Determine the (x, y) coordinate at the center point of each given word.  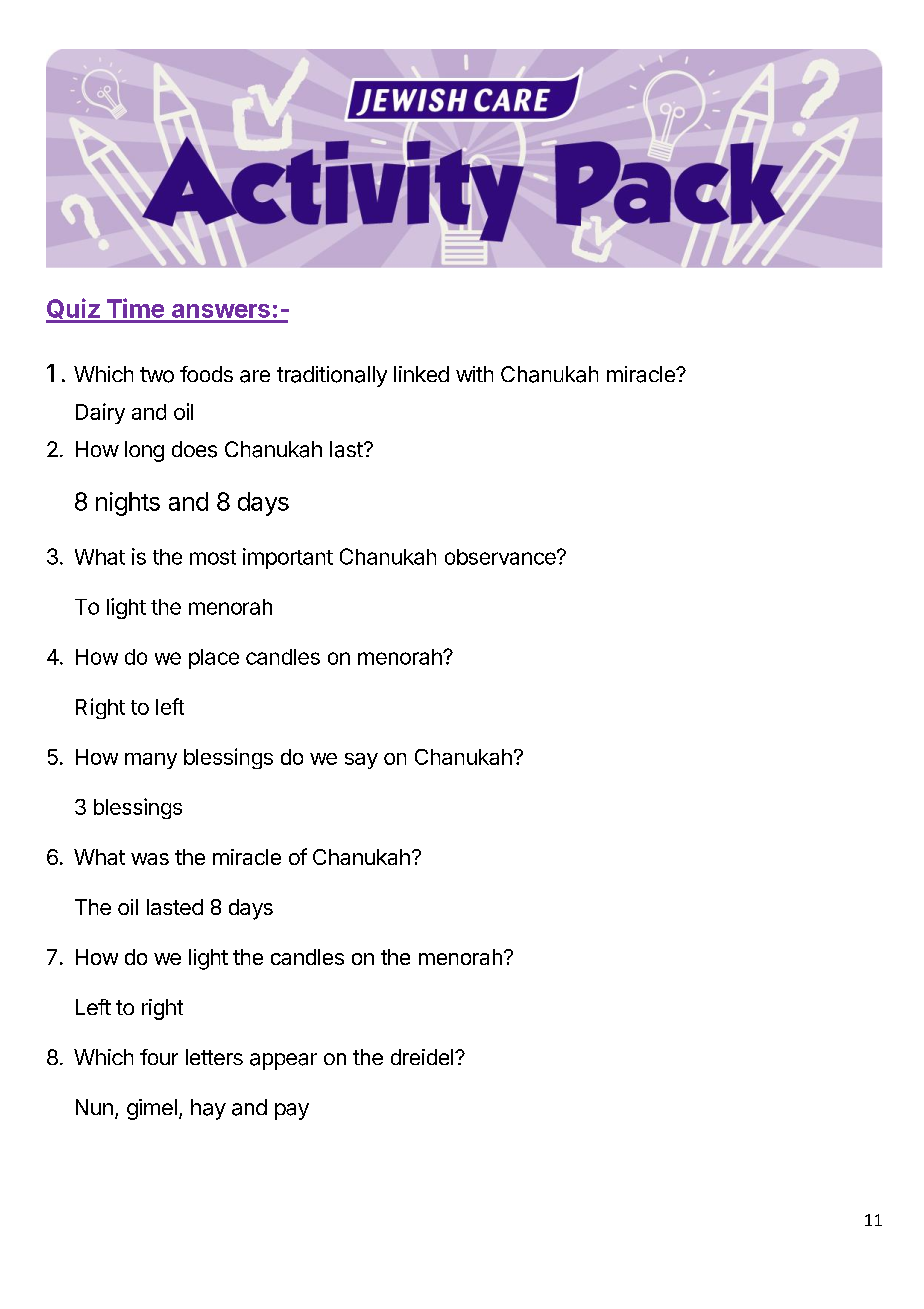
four (159, 1057)
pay (292, 1111)
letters (214, 1057)
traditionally (332, 376)
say (361, 761)
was (150, 859)
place (214, 659)
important (288, 558)
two (157, 375)
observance (501, 557)
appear (283, 1061)
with (474, 374)
